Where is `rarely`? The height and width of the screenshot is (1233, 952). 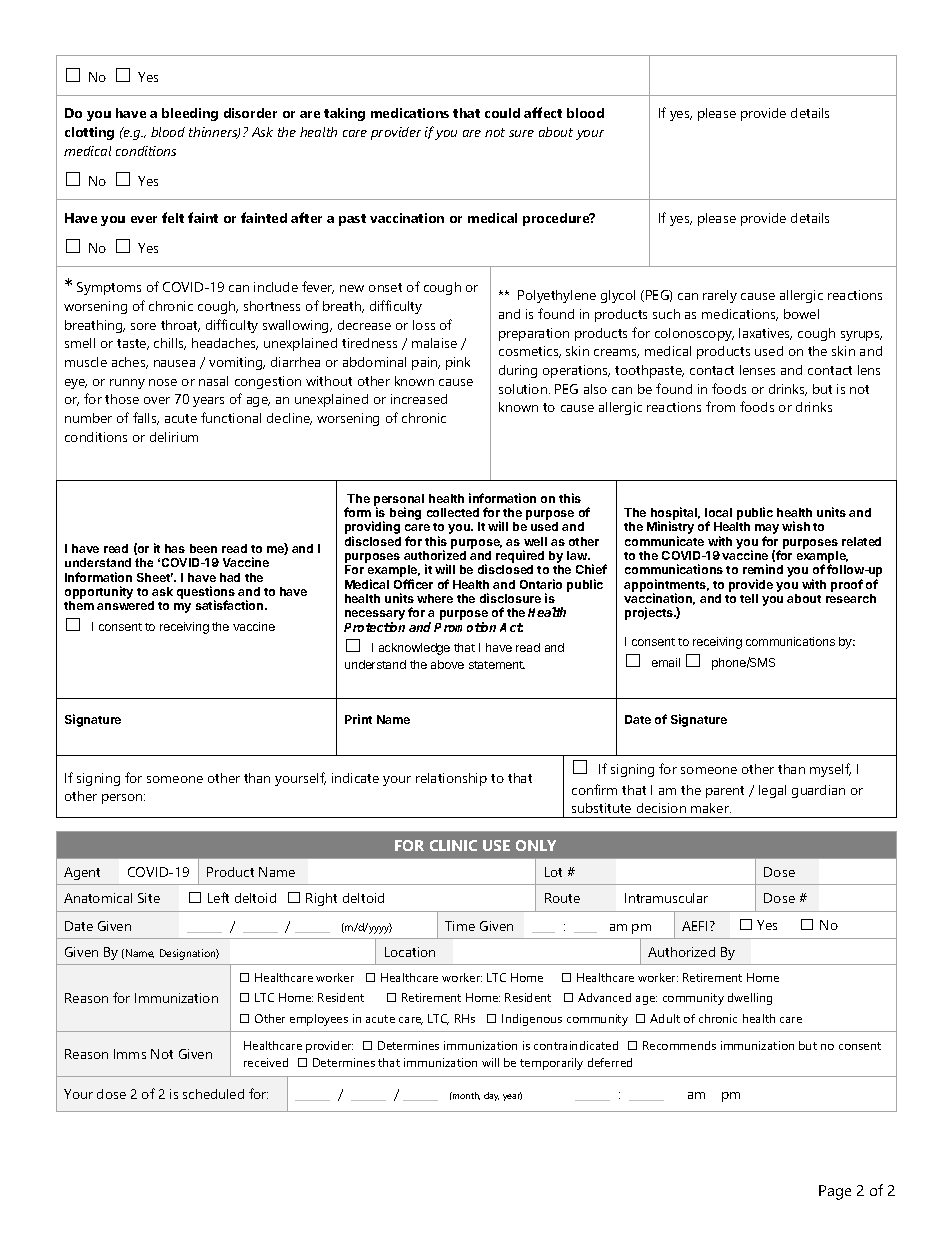
rarely is located at coordinates (720, 296).
